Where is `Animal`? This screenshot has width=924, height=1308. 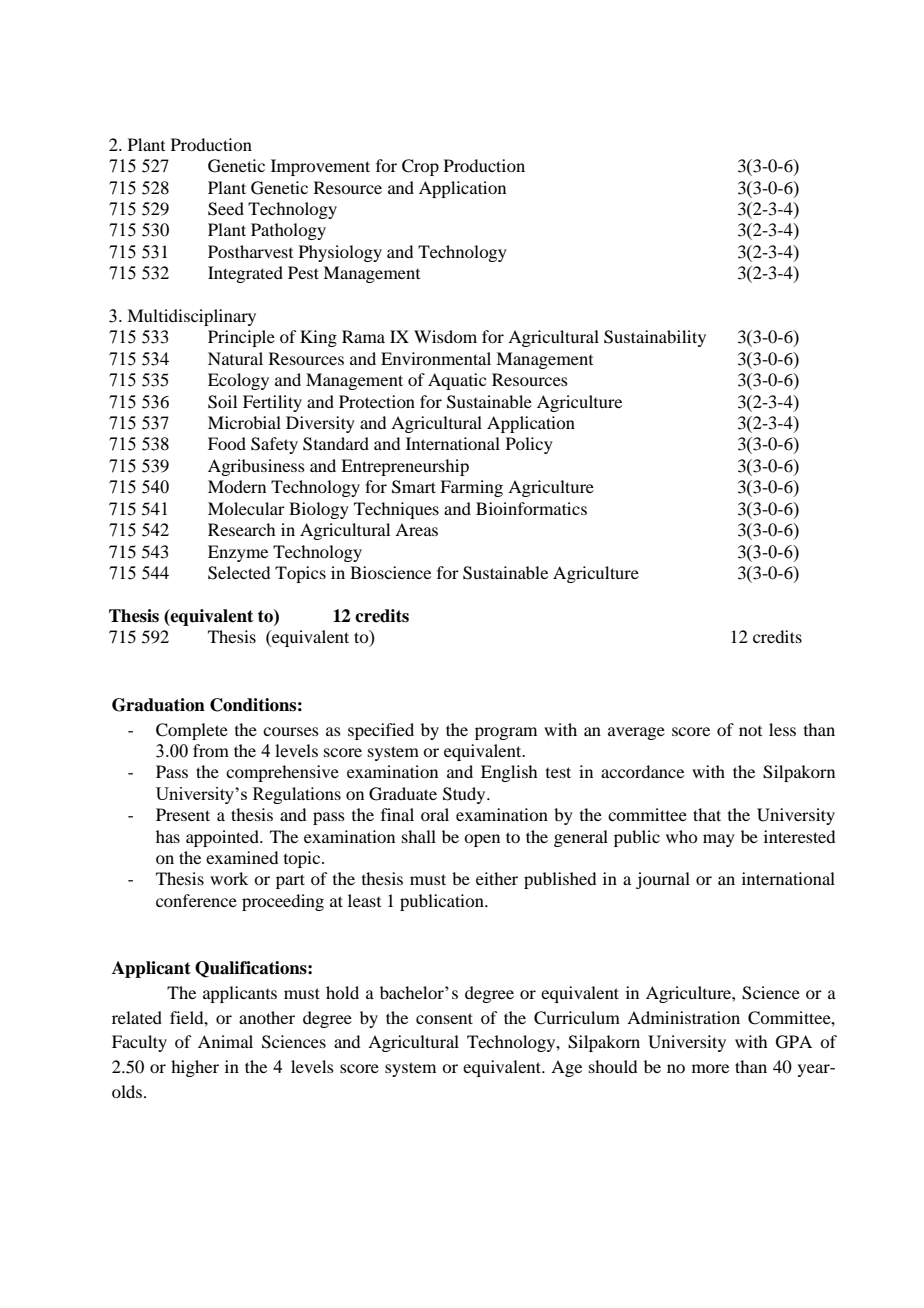 Animal is located at coordinates (225, 1041).
